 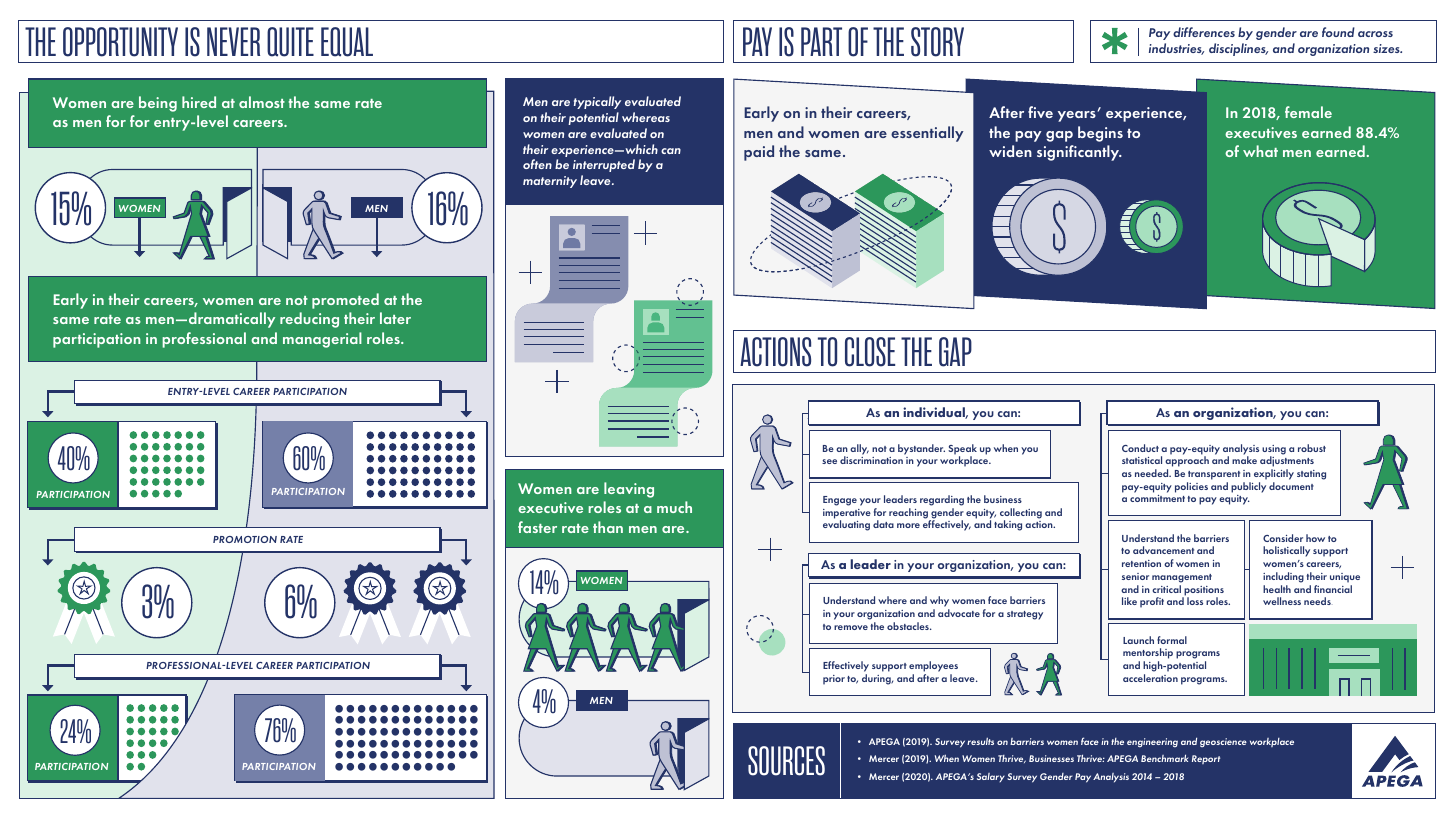 I want to click on disciplines, so click(x=1238, y=49).
